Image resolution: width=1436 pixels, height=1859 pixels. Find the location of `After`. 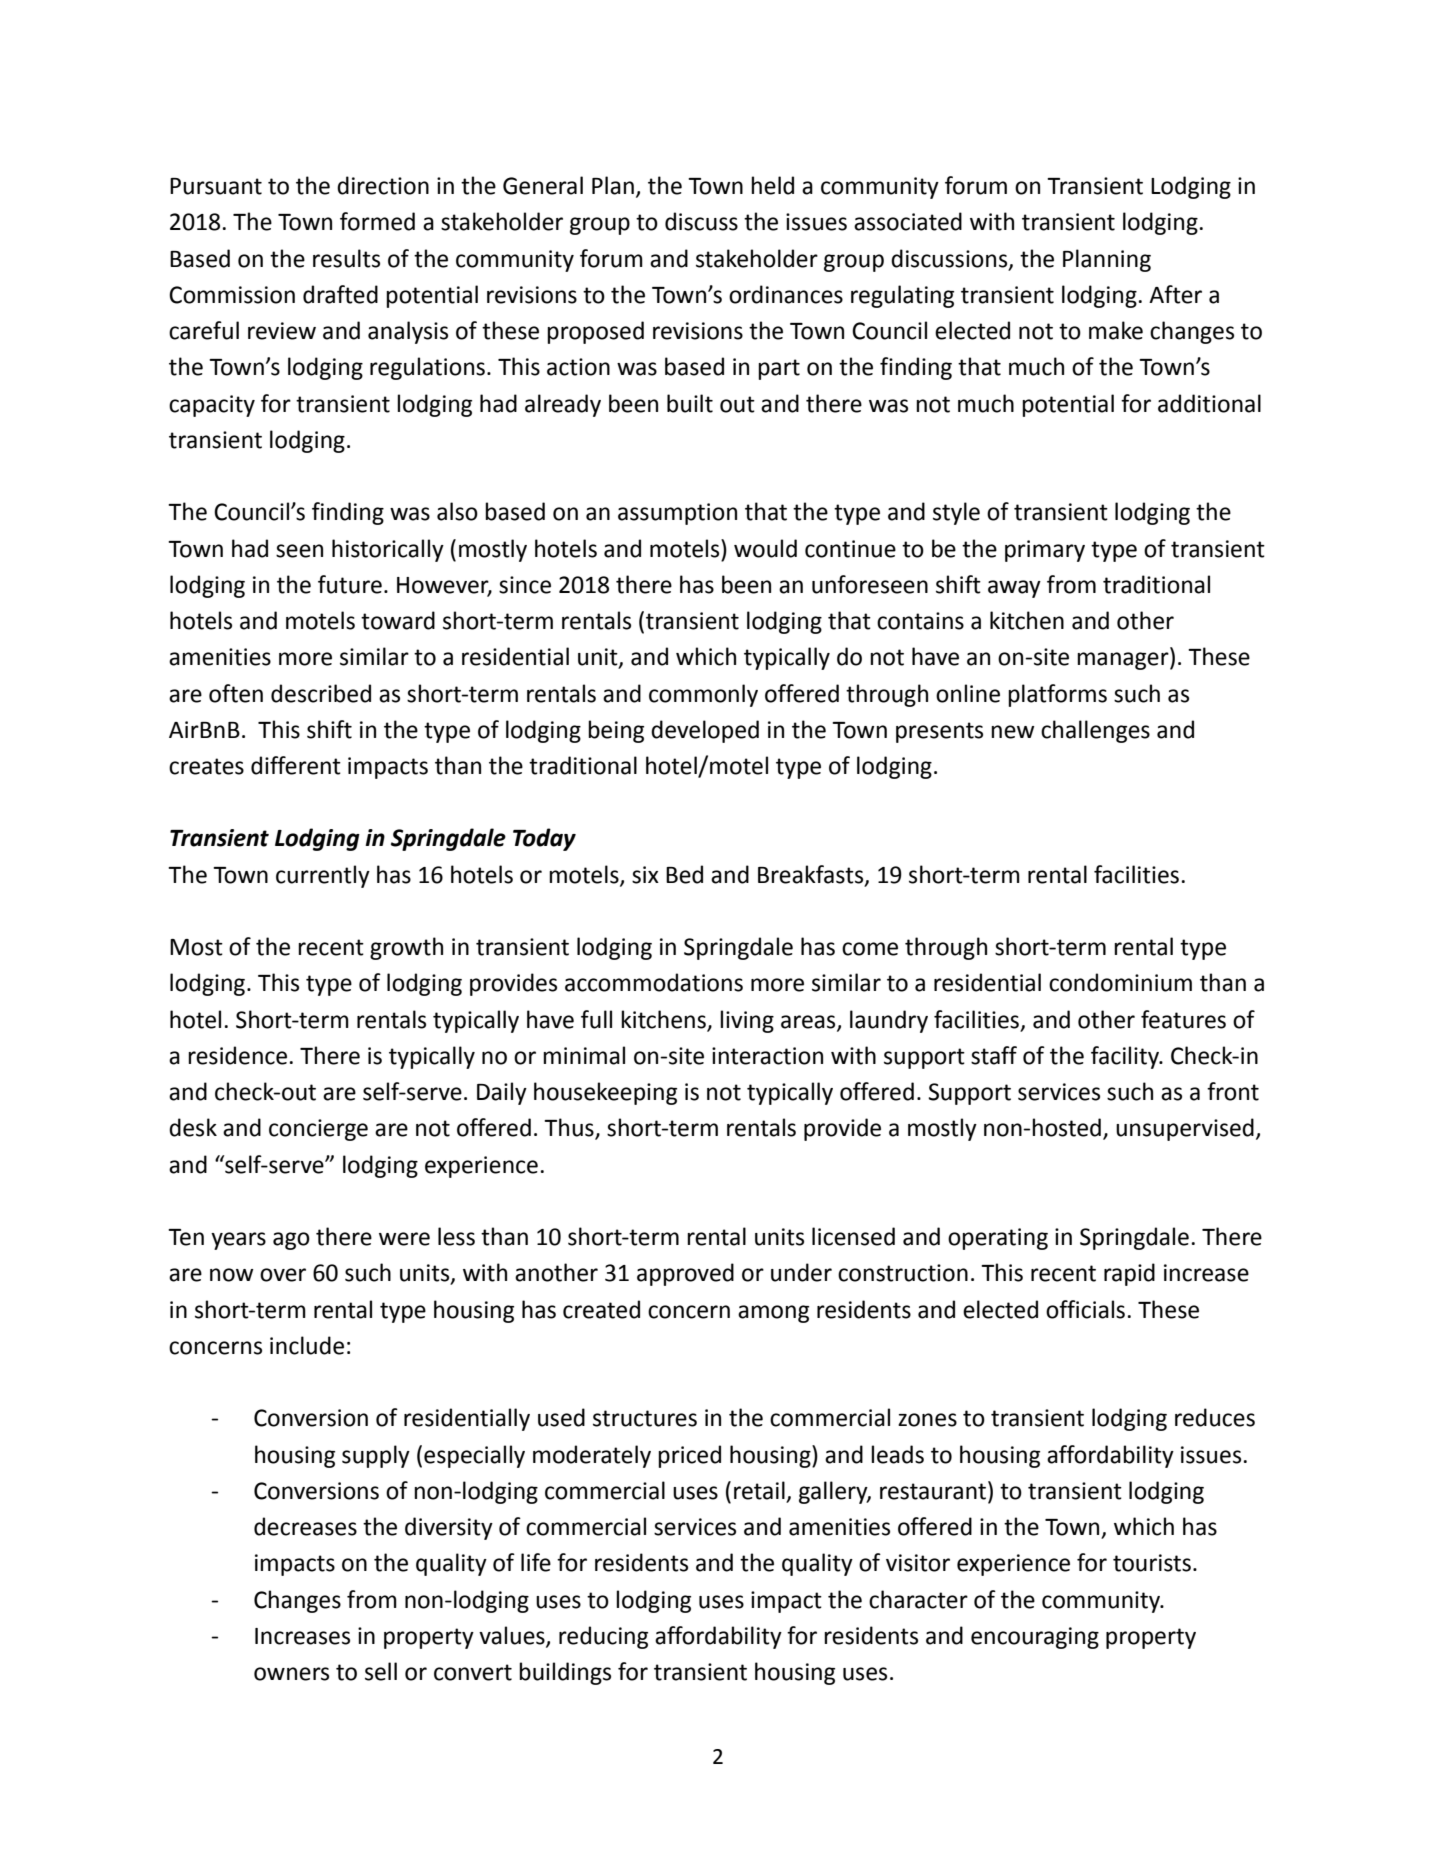

After is located at coordinates (1175, 294).
